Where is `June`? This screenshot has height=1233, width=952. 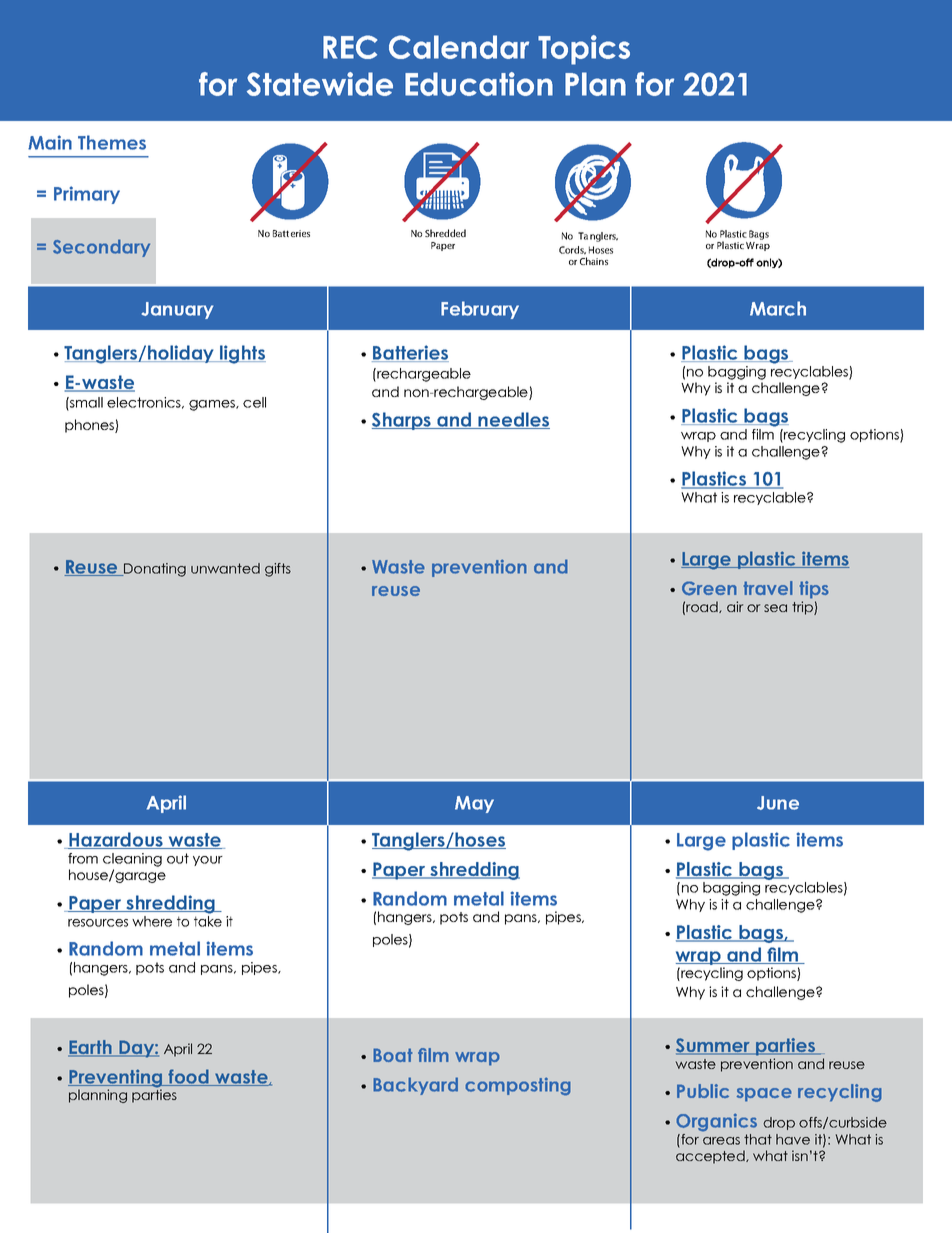
June is located at coordinates (778, 803).
